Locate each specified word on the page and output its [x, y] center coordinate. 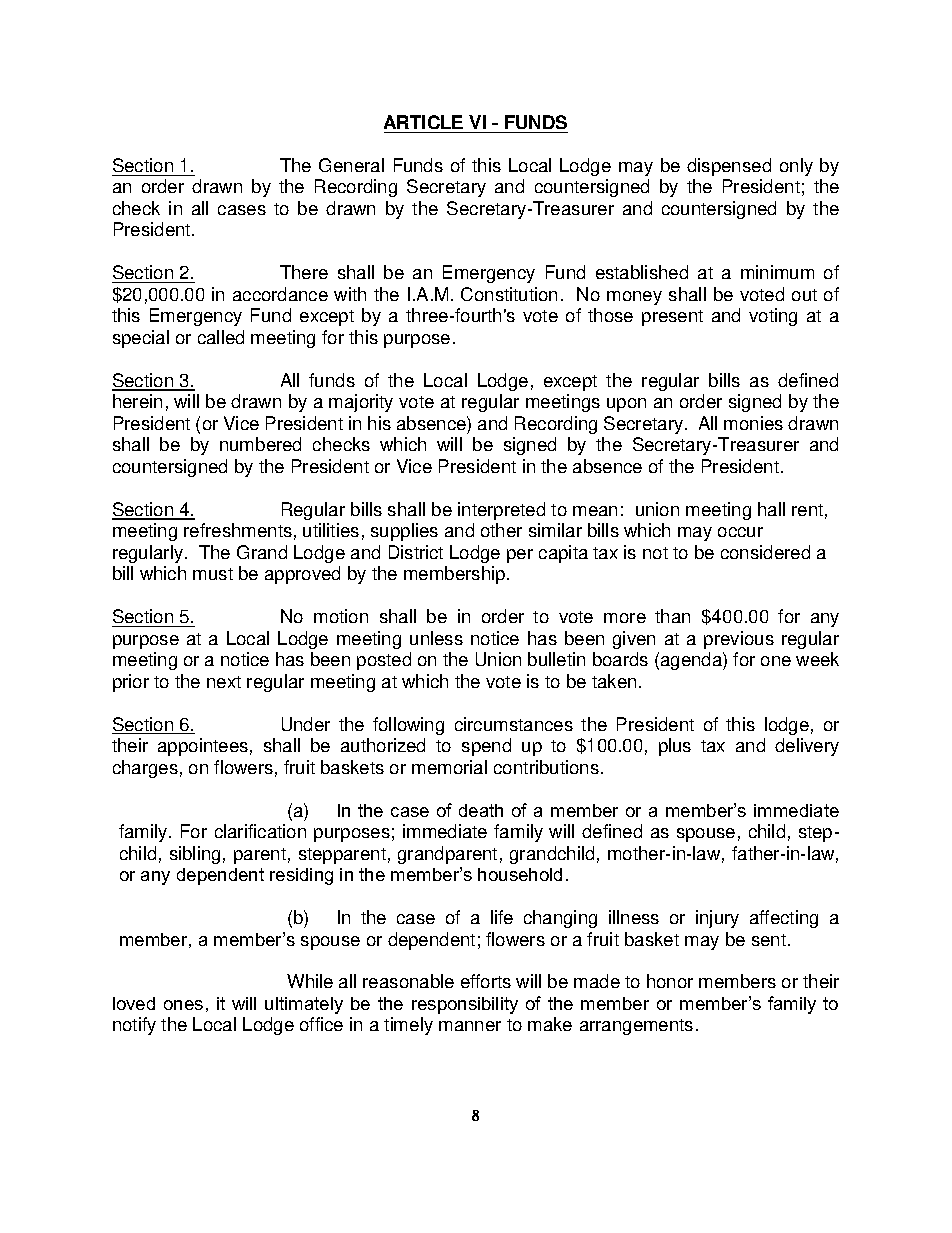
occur [740, 532]
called [221, 337]
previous [739, 640]
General [351, 165]
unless [436, 638]
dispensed [729, 167]
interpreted [501, 511]
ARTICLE [423, 122]
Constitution [509, 294]
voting [773, 317]
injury [717, 919]
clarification [260, 831]
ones [183, 1005]
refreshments [238, 530]
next [224, 682]
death [481, 810]
